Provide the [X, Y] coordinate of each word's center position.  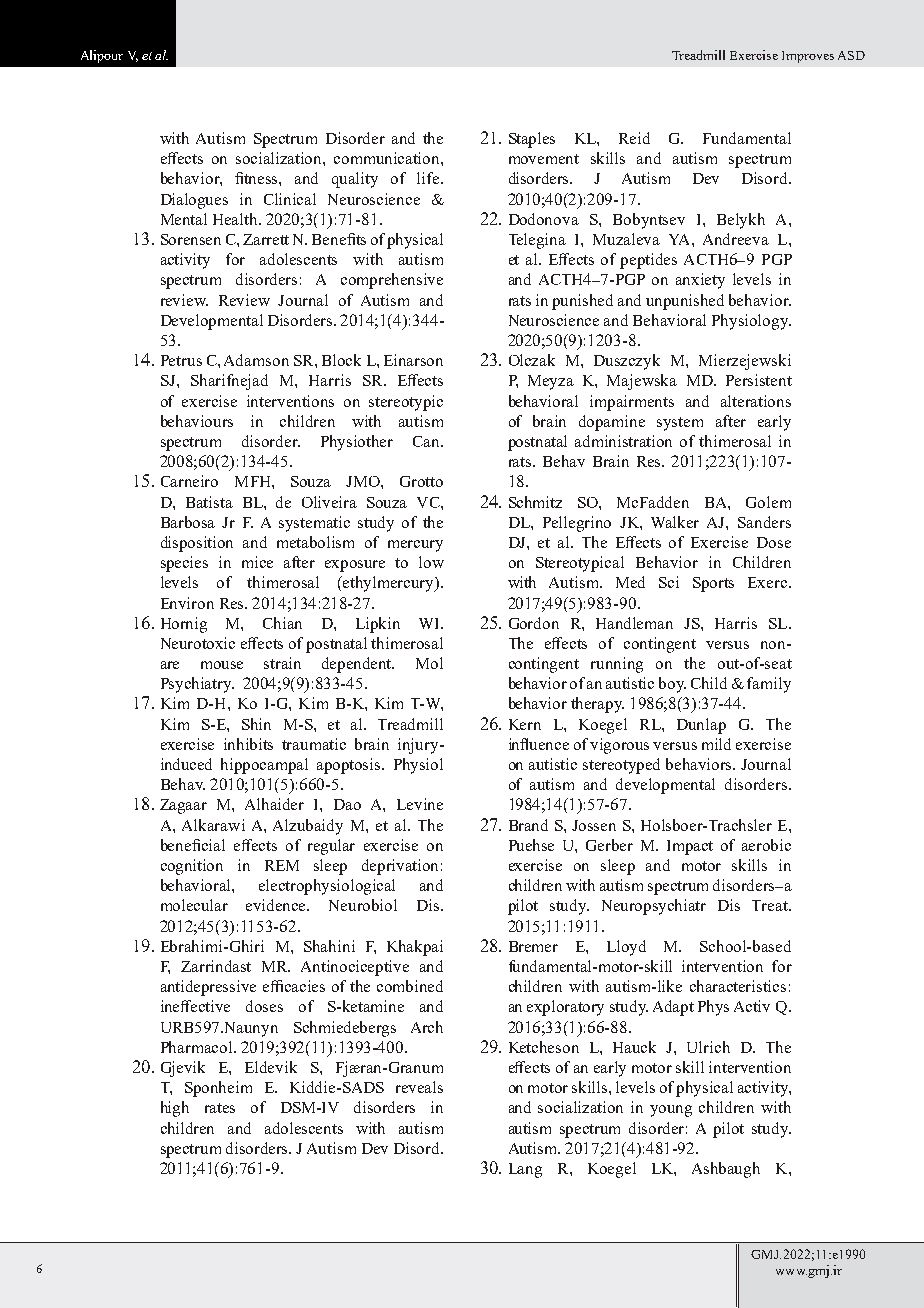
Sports [713, 584]
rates [220, 1108]
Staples [532, 140]
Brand [528, 825]
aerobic [766, 845]
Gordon [534, 623]
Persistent [759, 380]
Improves [808, 57]
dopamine [612, 423]
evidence [277, 905]
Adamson [256, 360]
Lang [525, 1170]
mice [257, 562]
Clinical [290, 199]
